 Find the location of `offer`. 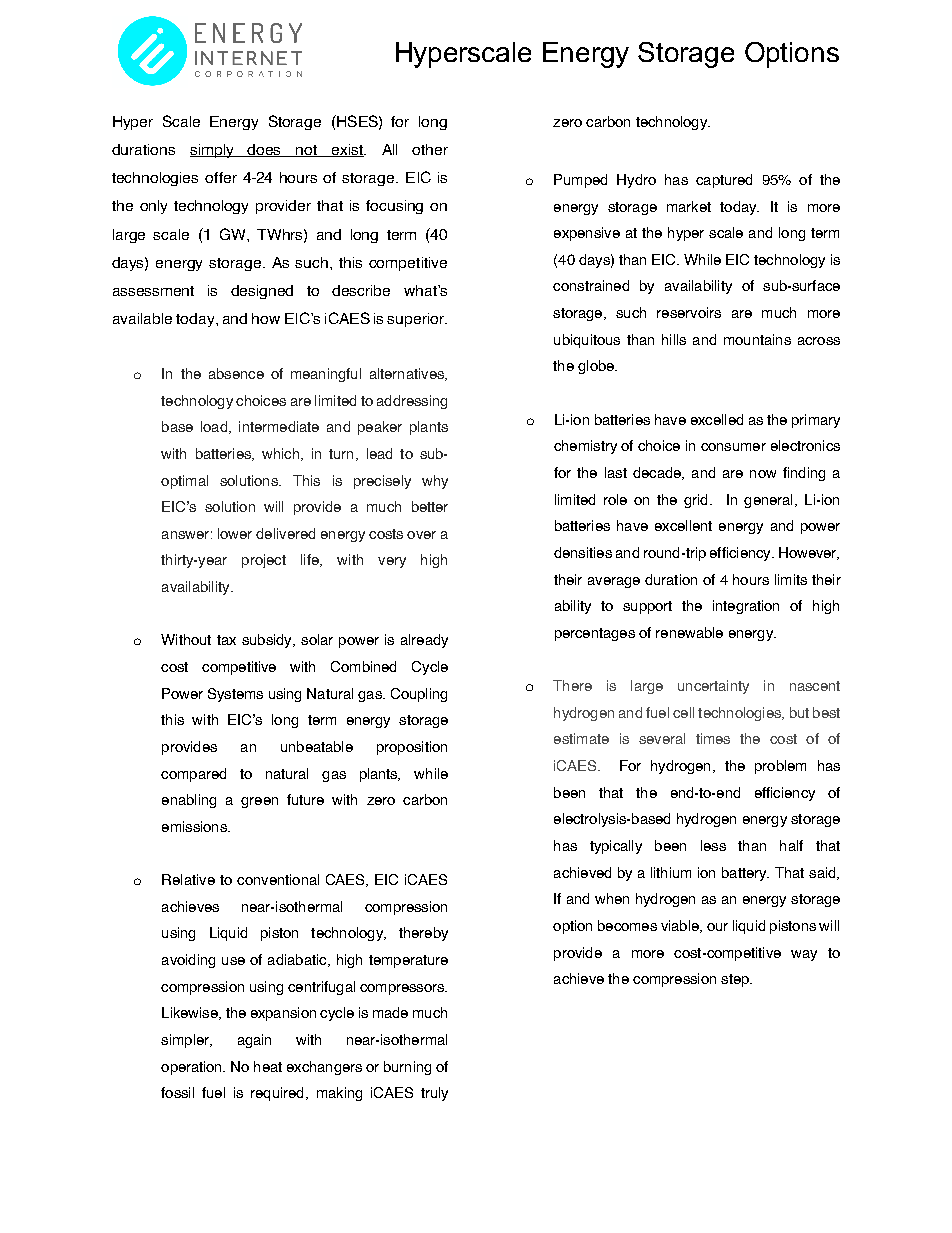

offer is located at coordinates (221, 177).
